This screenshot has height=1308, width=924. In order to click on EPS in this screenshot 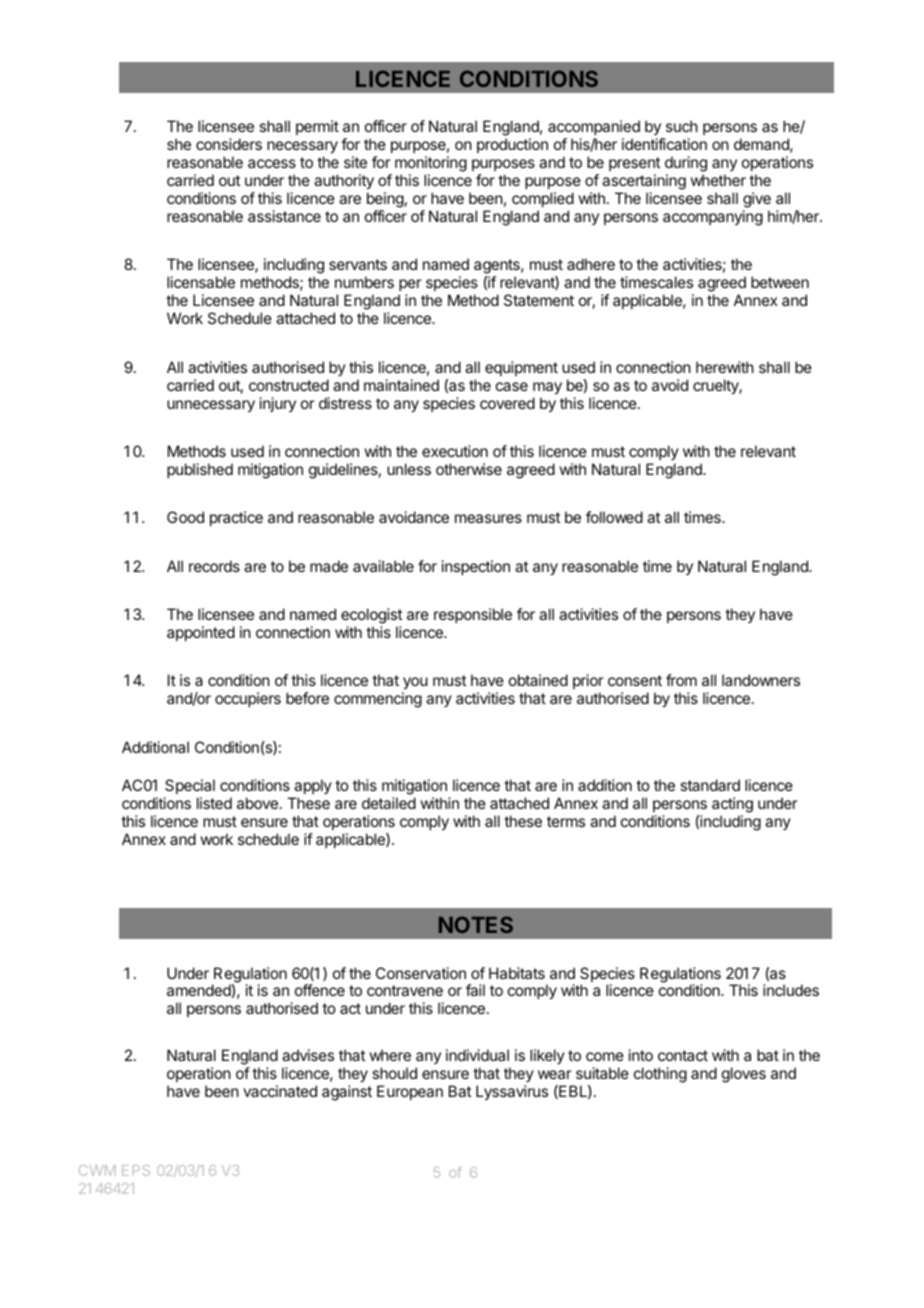, I will do `click(136, 1170)`.
